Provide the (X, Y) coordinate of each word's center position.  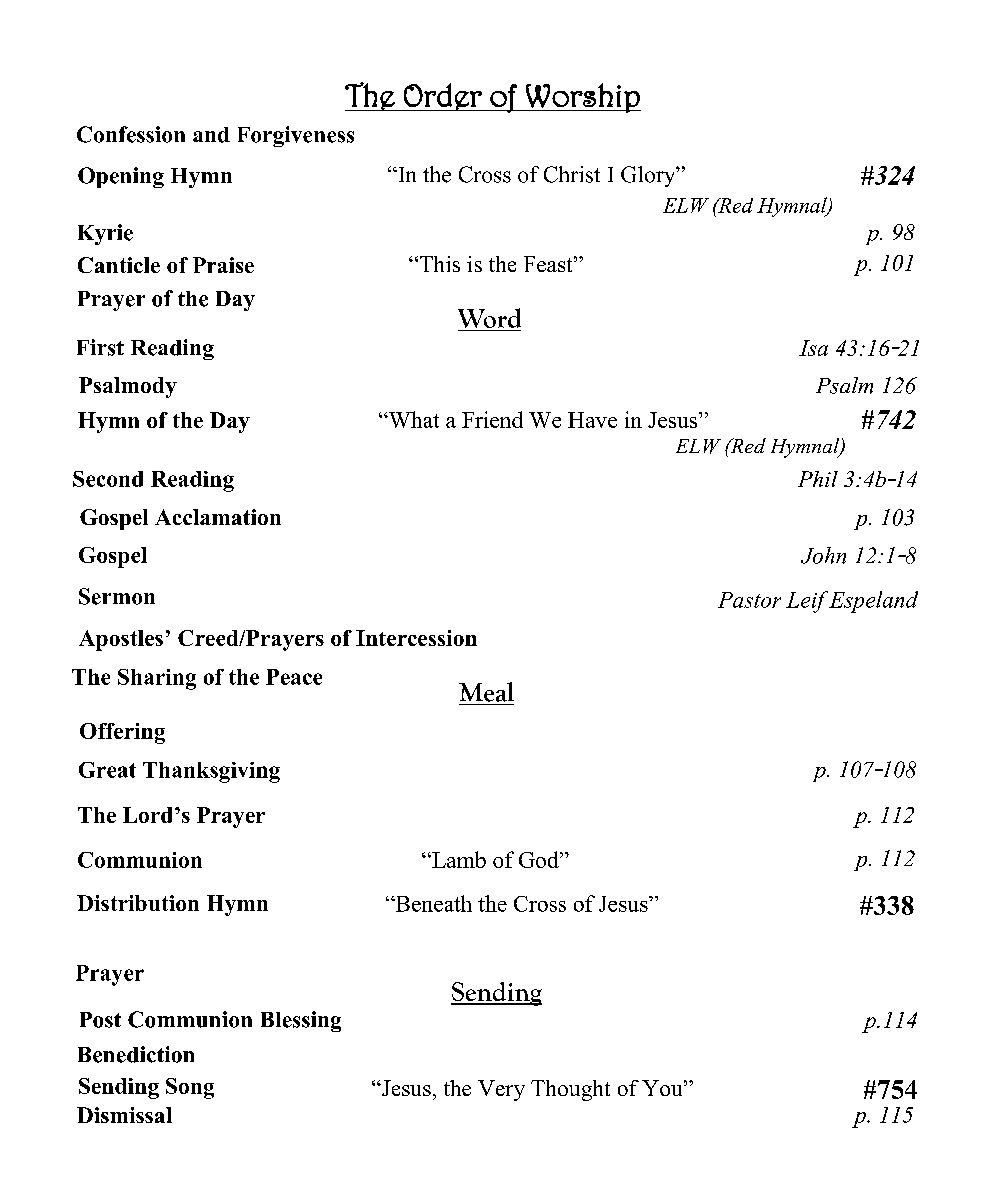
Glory (649, 176)
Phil (818, 479)
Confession (131, 134)
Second (108, 479)
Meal (486, 692)
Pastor (749, 600)
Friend (492, 419)
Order (443, 97)
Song (190, 1088)
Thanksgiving (211, 772)
